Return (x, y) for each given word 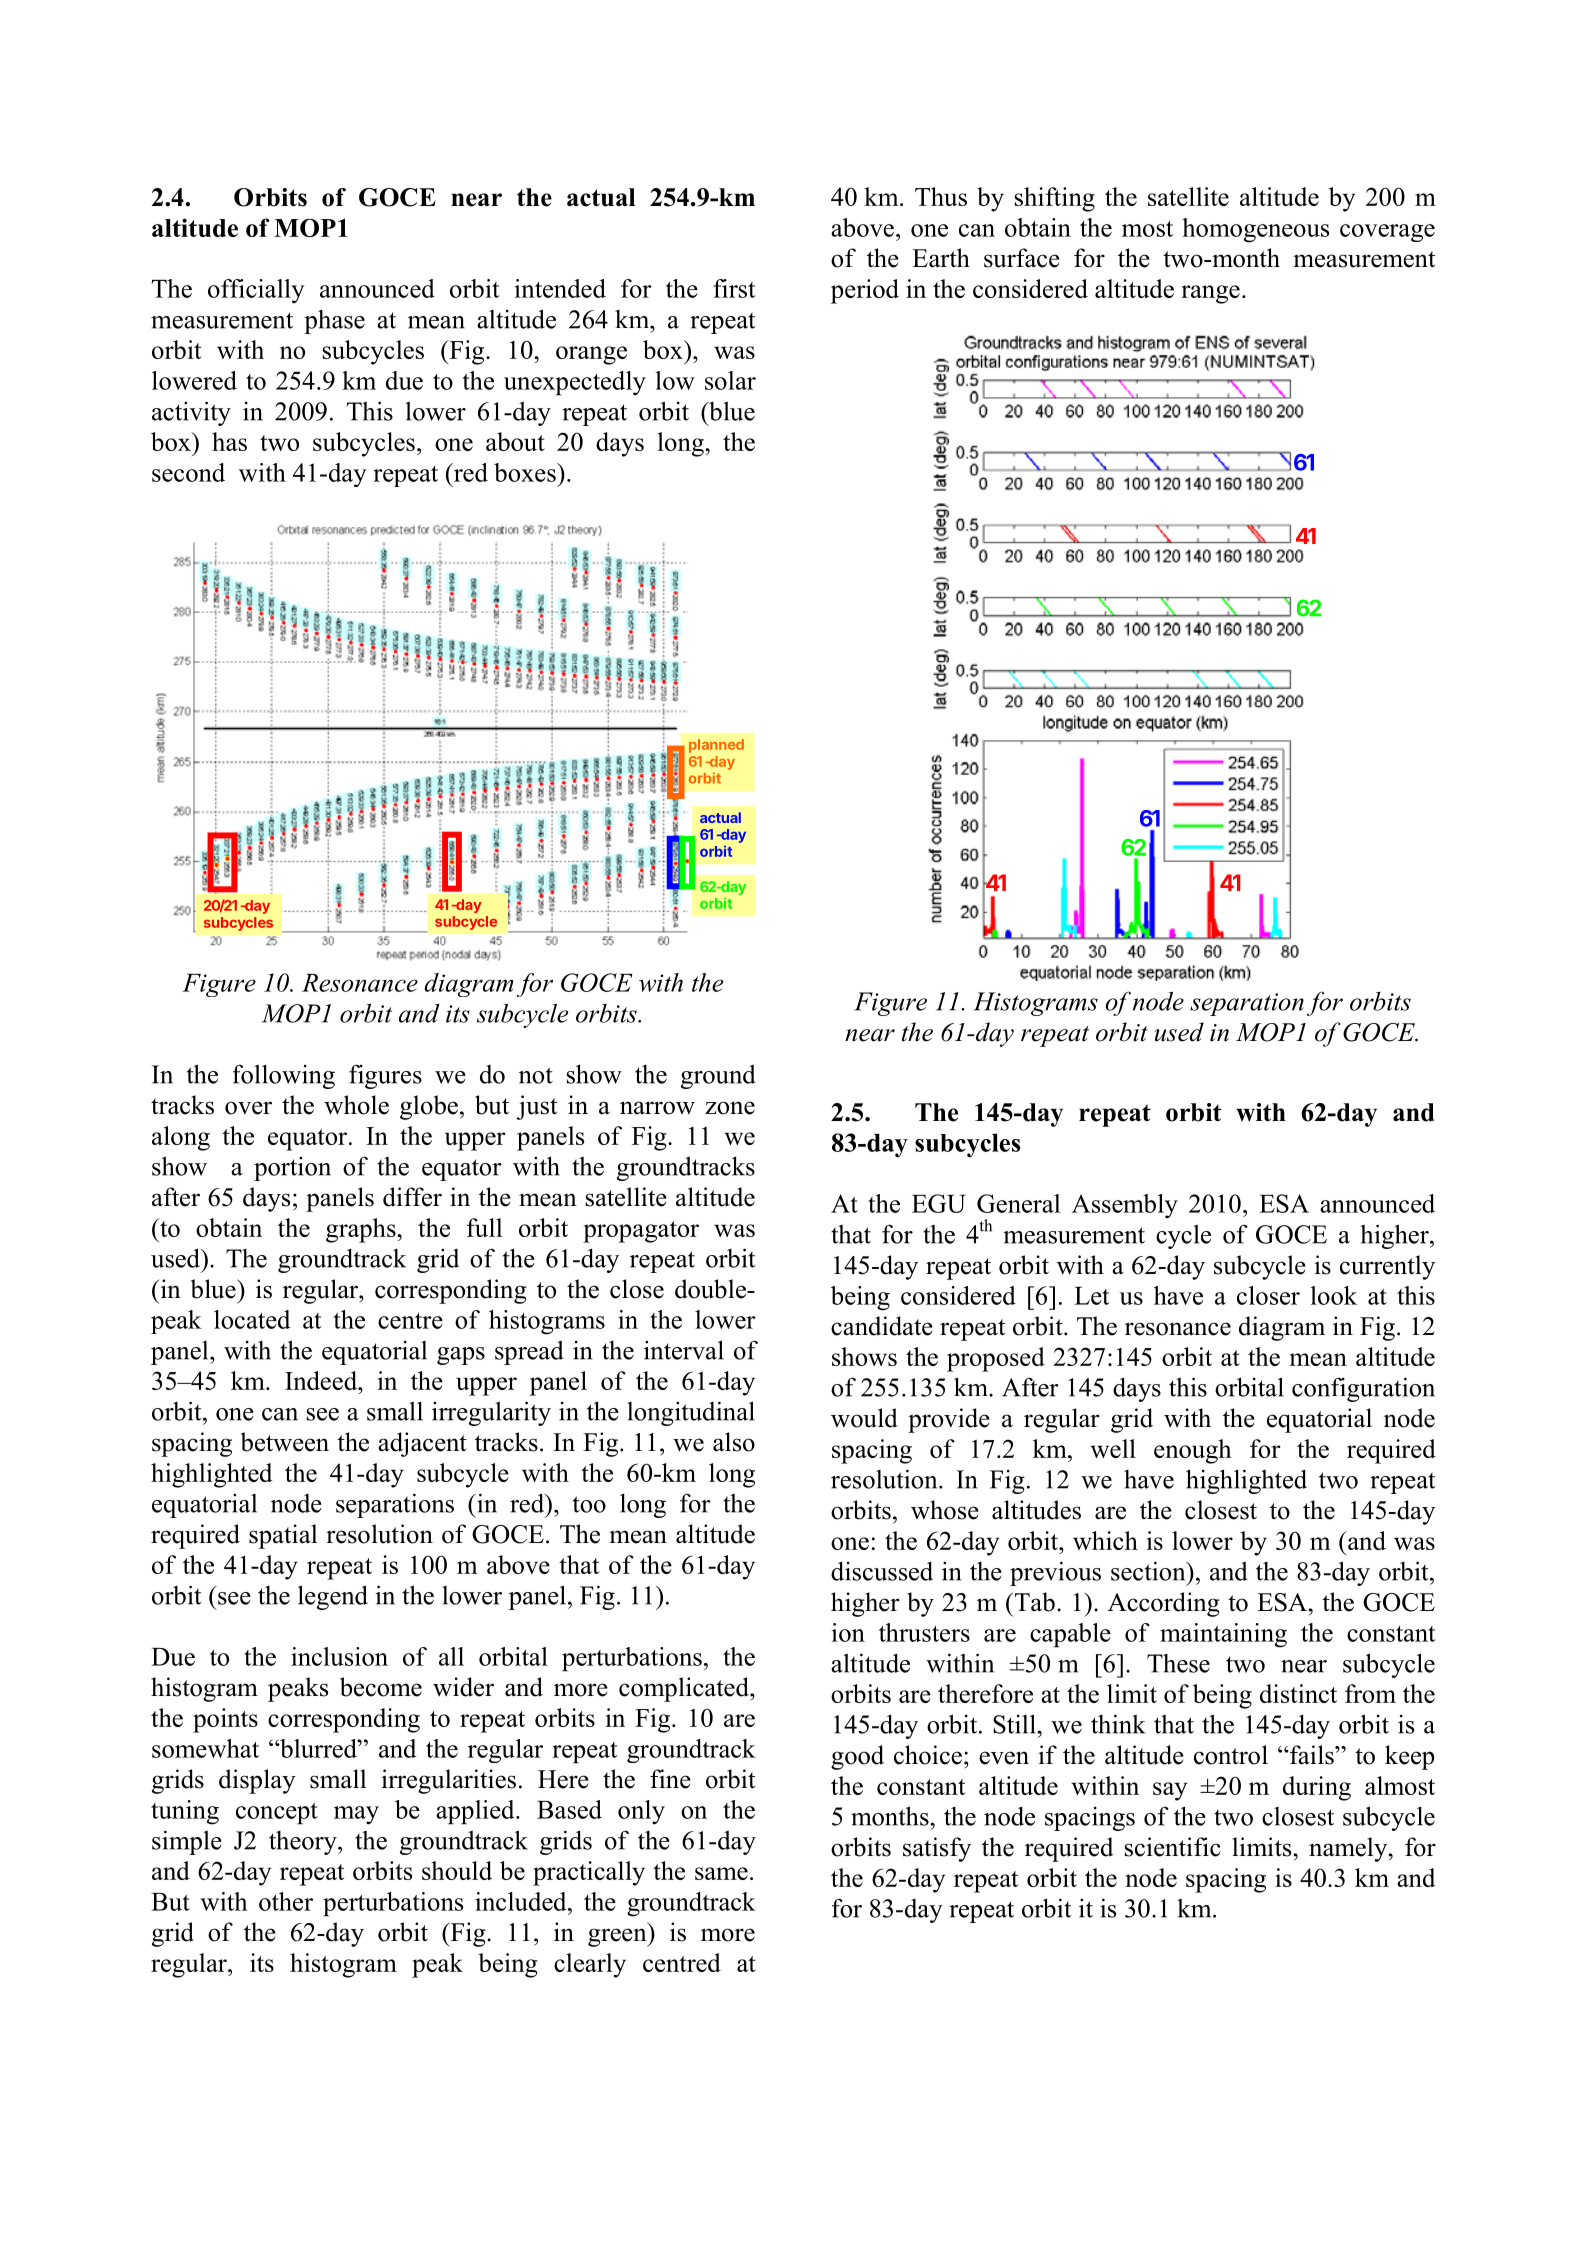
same (721, 1873)
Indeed (322, 1380)
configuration (1363, 1389)
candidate (882, 1326)
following (284, 1076)
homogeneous (1255, 230)
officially (256, 291)
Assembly (1125, 1206)
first (734, 288)
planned (716, 746)
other (286, 1901)
